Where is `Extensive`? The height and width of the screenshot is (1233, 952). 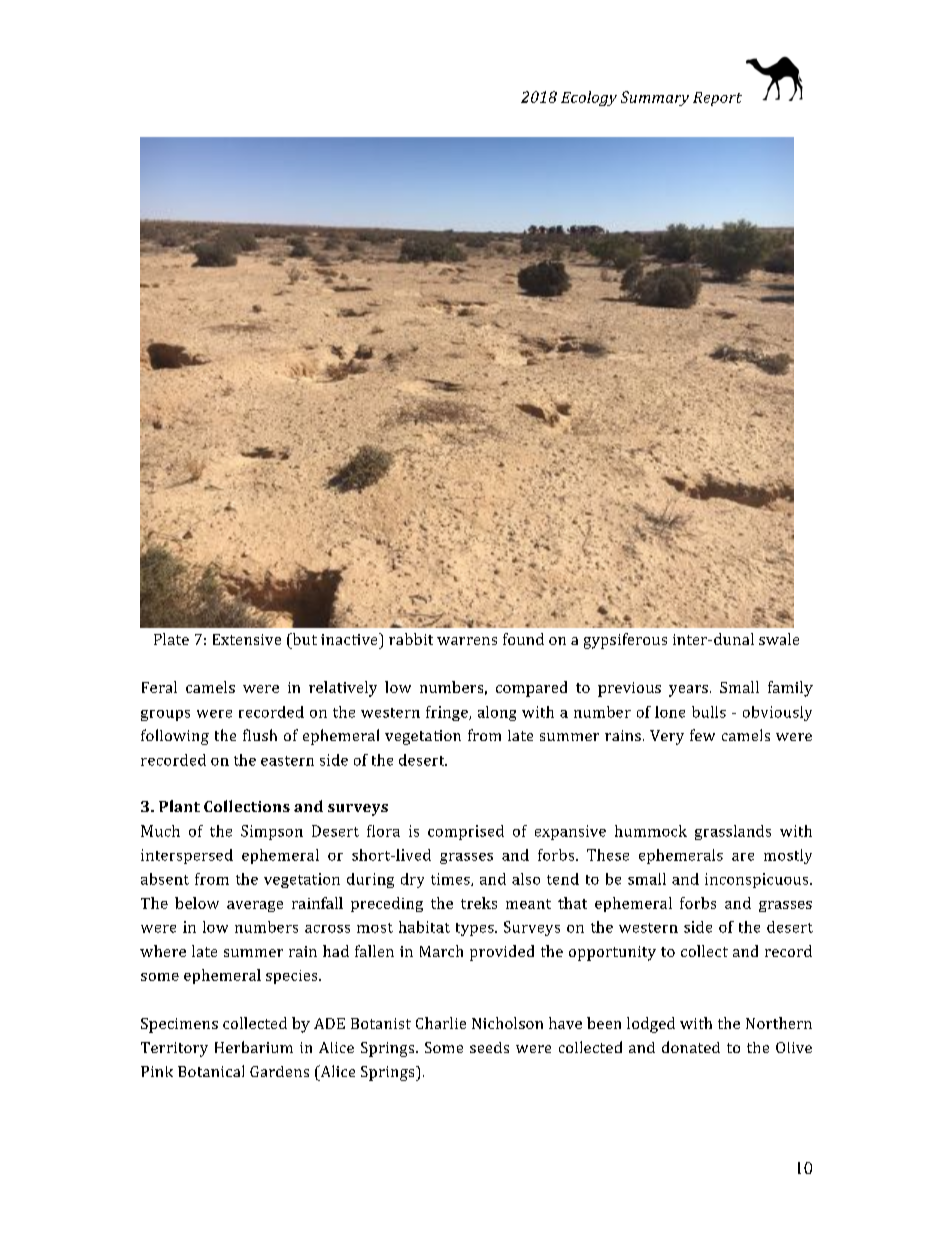 Extensive is located at coordinates (247, 639).
